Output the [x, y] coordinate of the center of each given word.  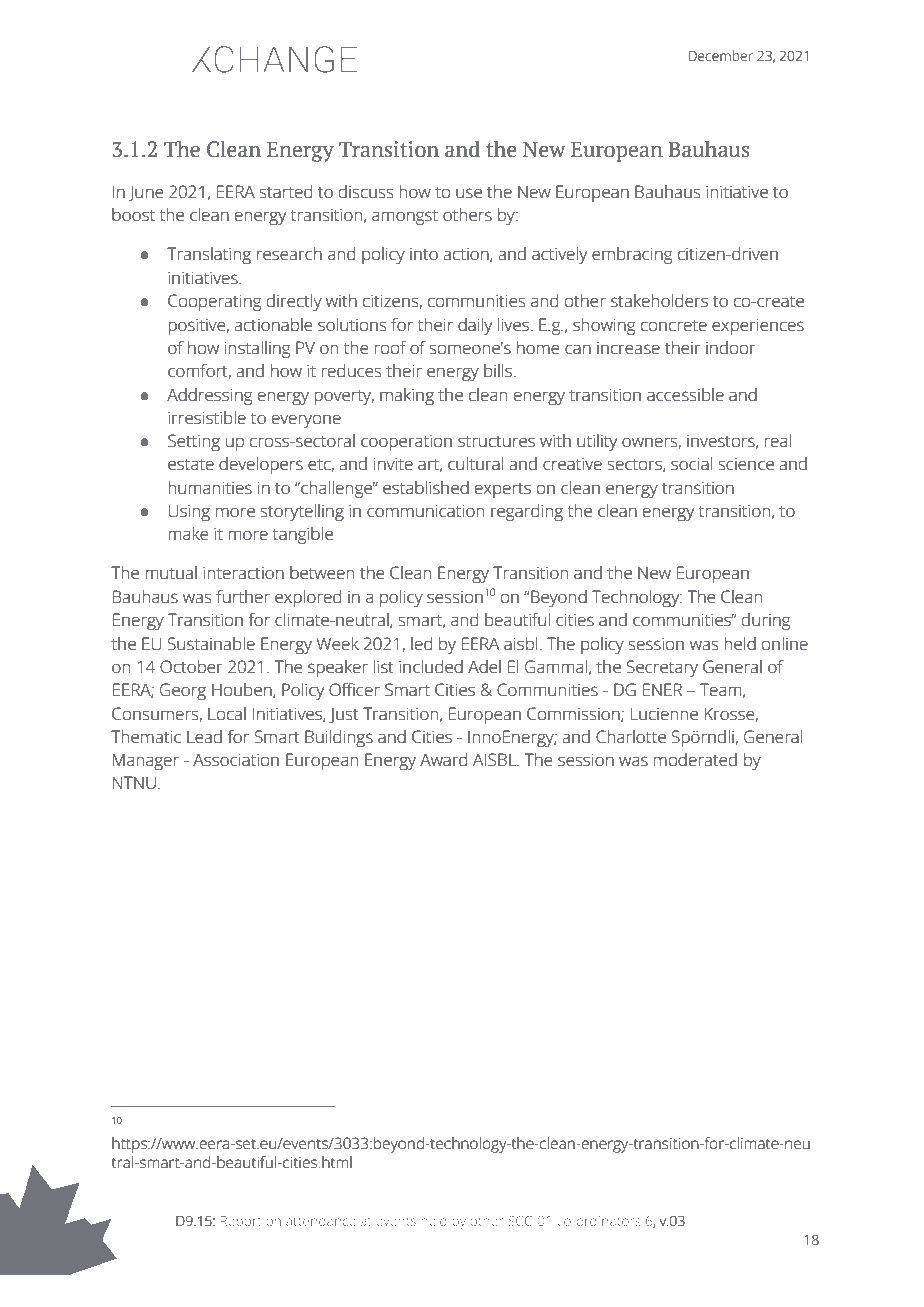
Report [241, 1222]
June [145, 193]
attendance [321, 1221]
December [721, 55]
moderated [695, 760]
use [469, 193]
